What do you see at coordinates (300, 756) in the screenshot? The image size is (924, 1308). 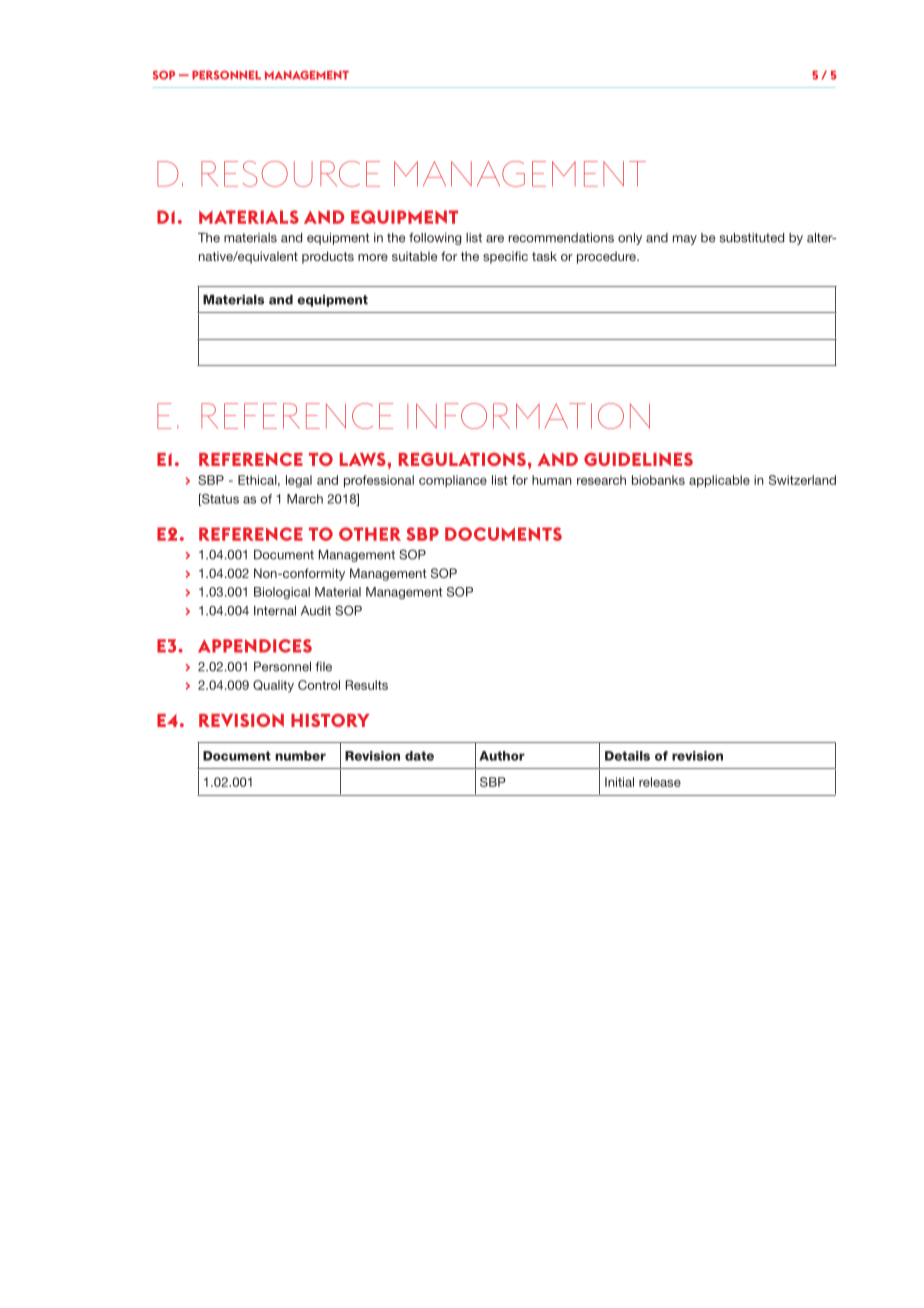 I see `number` at bounding box center [300, 756].
